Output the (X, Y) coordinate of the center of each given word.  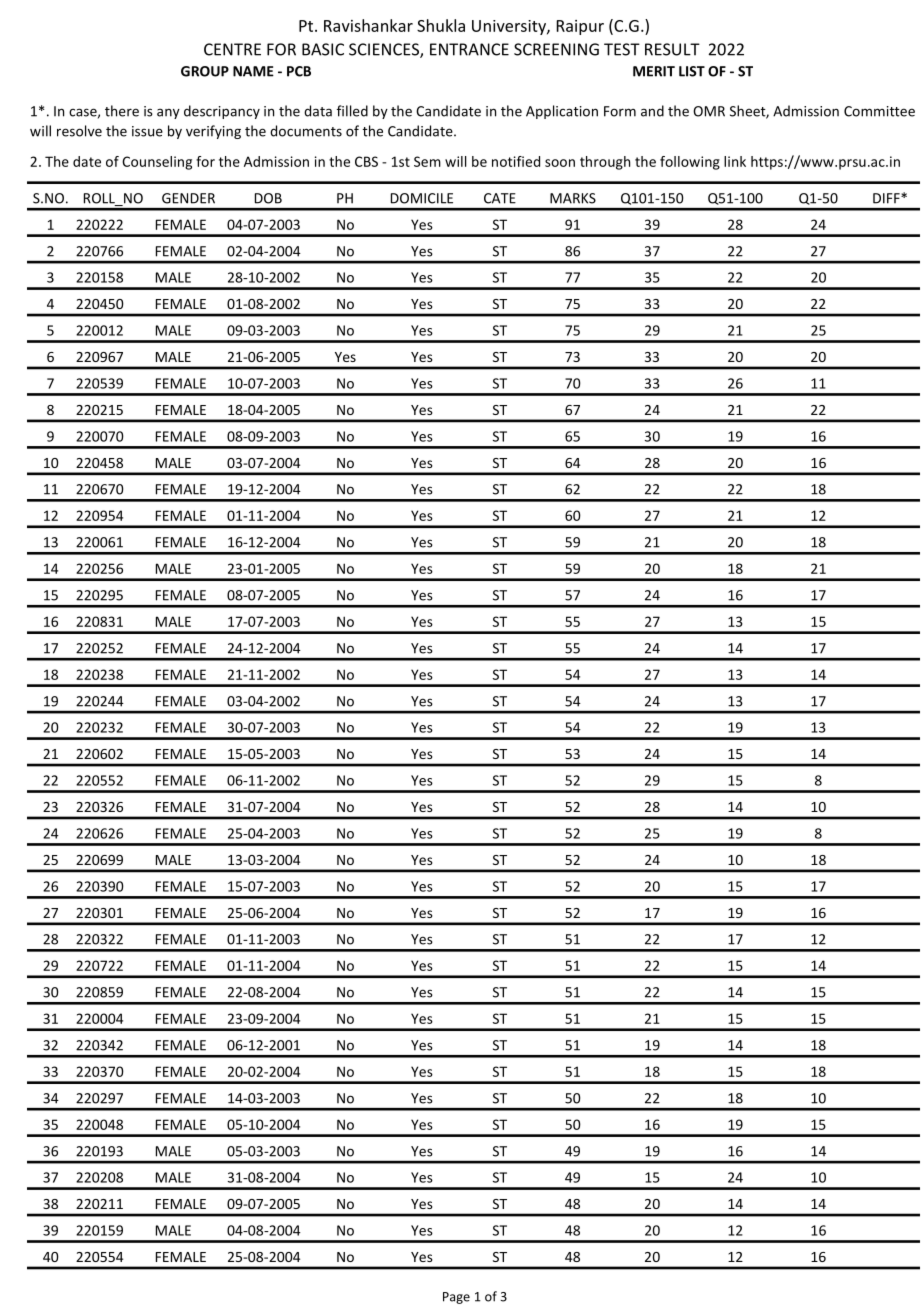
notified (516, 161)
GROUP (205, 71)
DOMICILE (422, 198)
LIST (692, 71)
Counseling (157, 163)
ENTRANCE (469, 49)
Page (456, 1298)
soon (560, 163)
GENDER (188, 198)
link (735, 161)
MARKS (573, 198)
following (690, 163)
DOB (268, 198)
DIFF (887, 198)
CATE (500, 198)
